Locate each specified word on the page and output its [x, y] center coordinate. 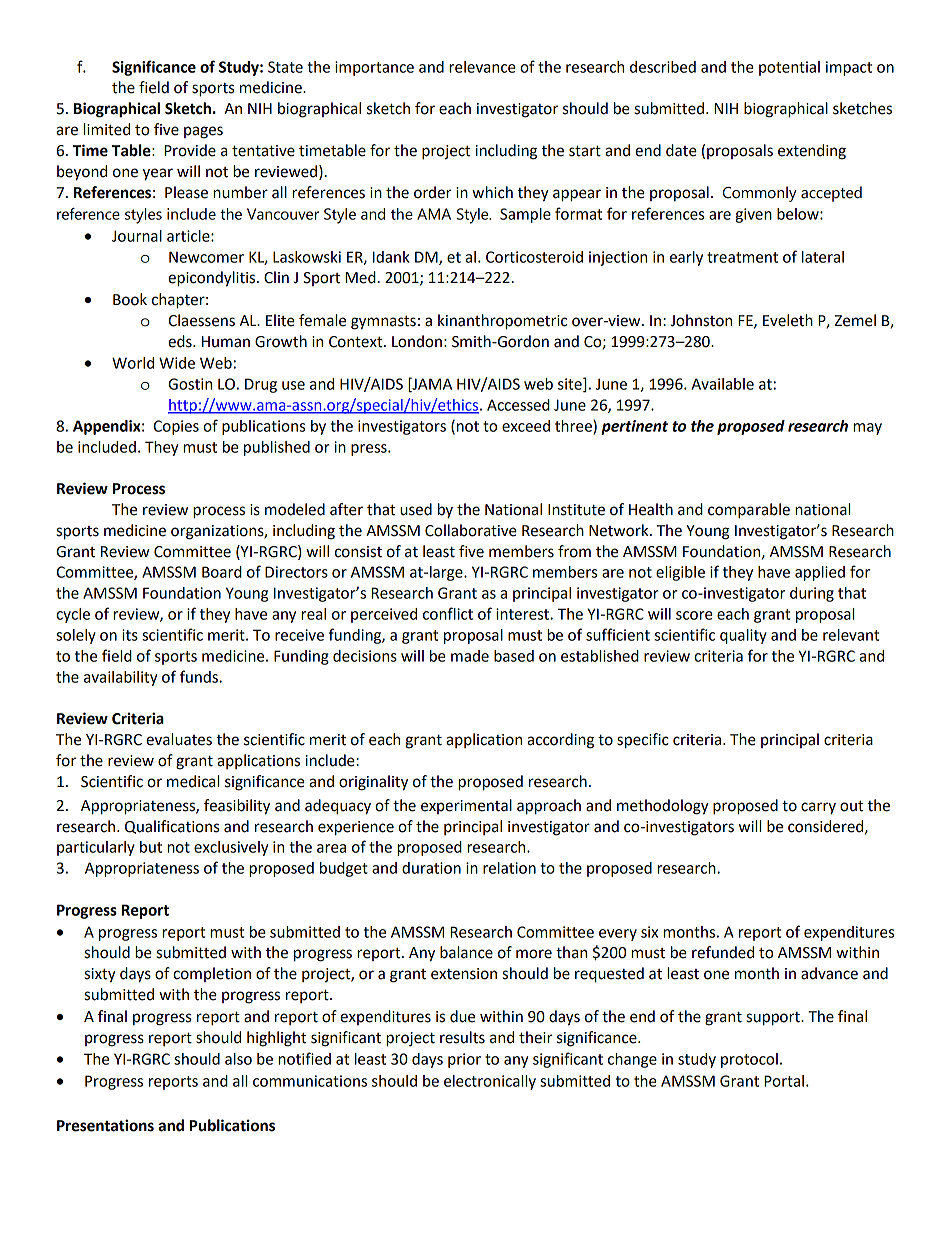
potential [789, 68]
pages [203, 132]
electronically [490, 1082]
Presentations [105, 1125]
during [812, 594]
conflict [448, 613]
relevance [482, 67]
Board [222, 572]
